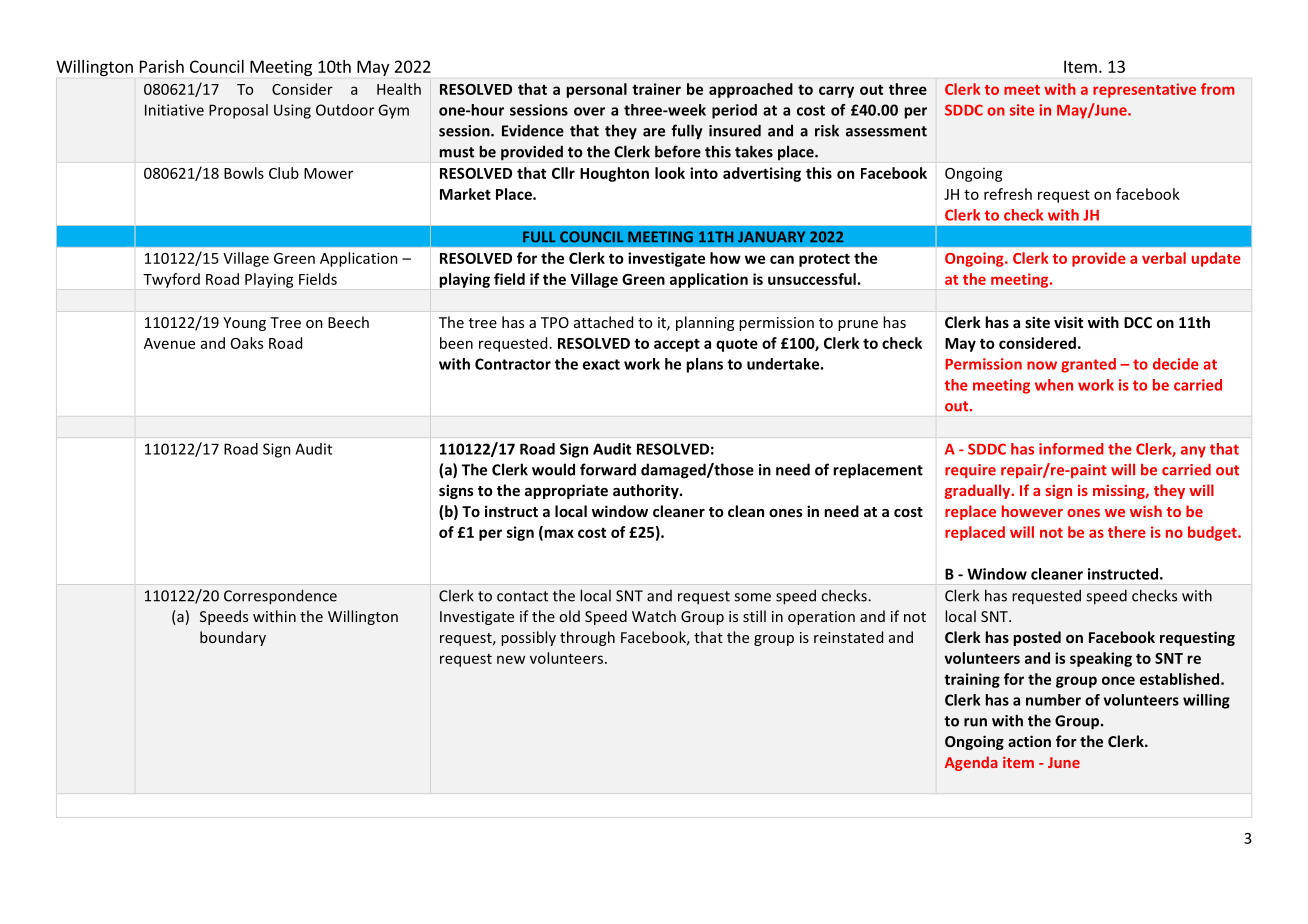 The image size is (1308, 924). What do you see at coordinates (292, 111) in the document?
I see `Using` at bounding box center [292, 111].
